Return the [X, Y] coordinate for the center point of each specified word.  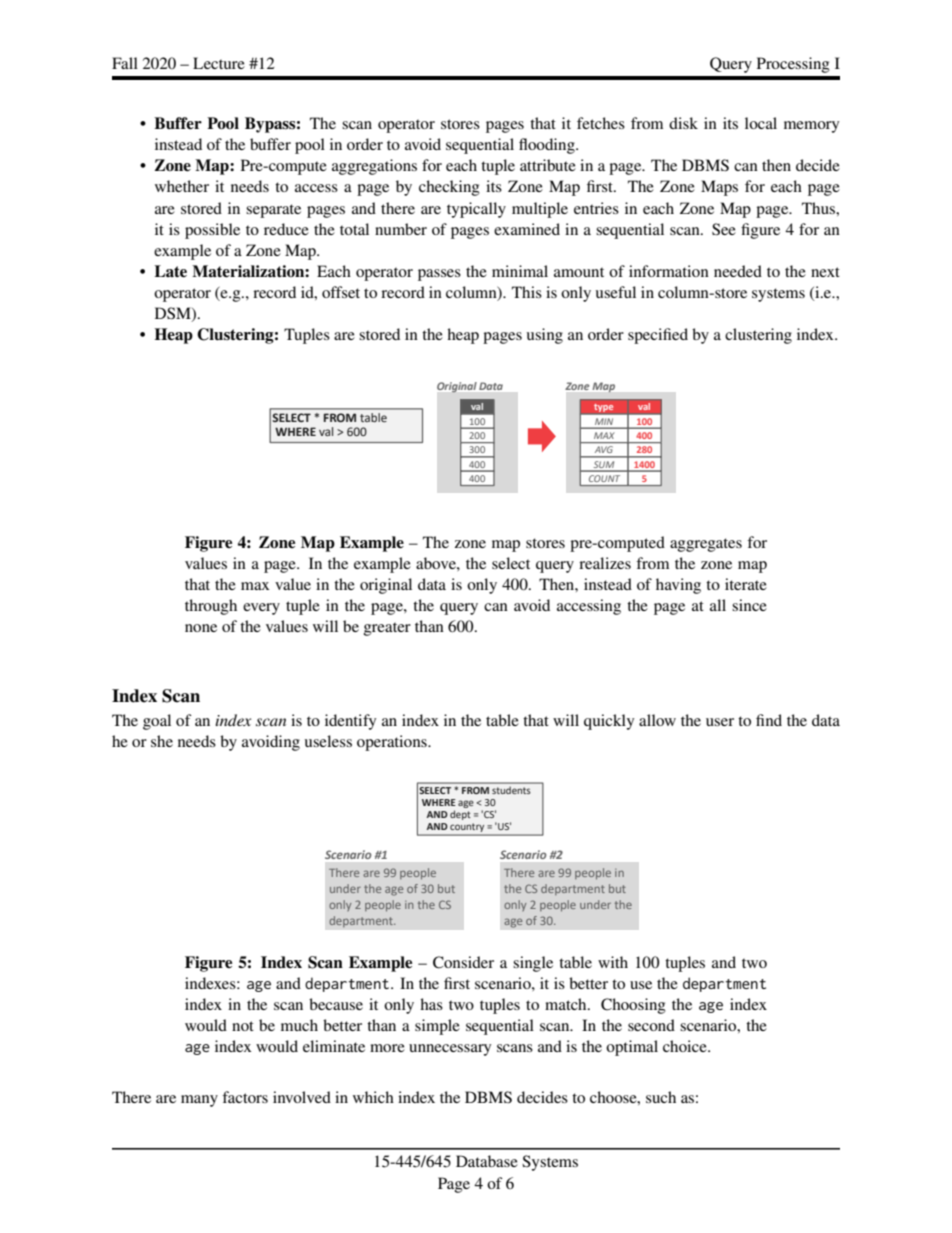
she [162, 741]
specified [658, 336]
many [199, 1101]
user [720, 722]
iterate [746, 584]
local [761, 123]
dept [460, 815]
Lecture [219, 63]
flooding [548, 146]
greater [387, 629]
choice [686, 1046]
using [545, 336]
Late [171, 271]
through [211, 607]
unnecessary [450, 1050]
